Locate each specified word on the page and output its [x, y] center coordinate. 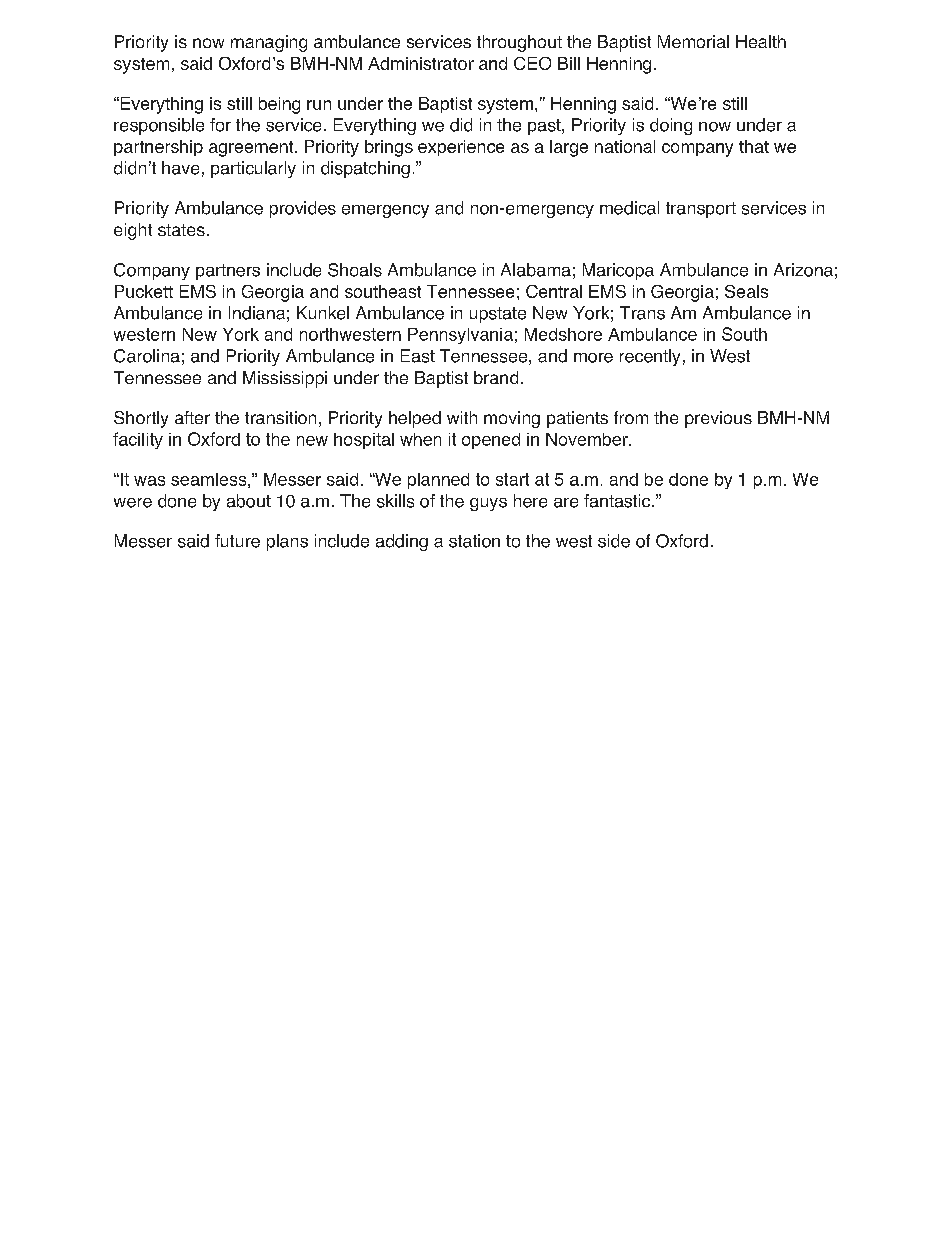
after [192, 417]
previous [718, 419]
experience [461, 148]
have [180, 168]
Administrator [421, 63]
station [474, 541]
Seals [746, 291]
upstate [498, 315]
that [754, 146]
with [462, 417]
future [237, 541]
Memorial [693, 41]
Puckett [144, 291]
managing [269, 43]
